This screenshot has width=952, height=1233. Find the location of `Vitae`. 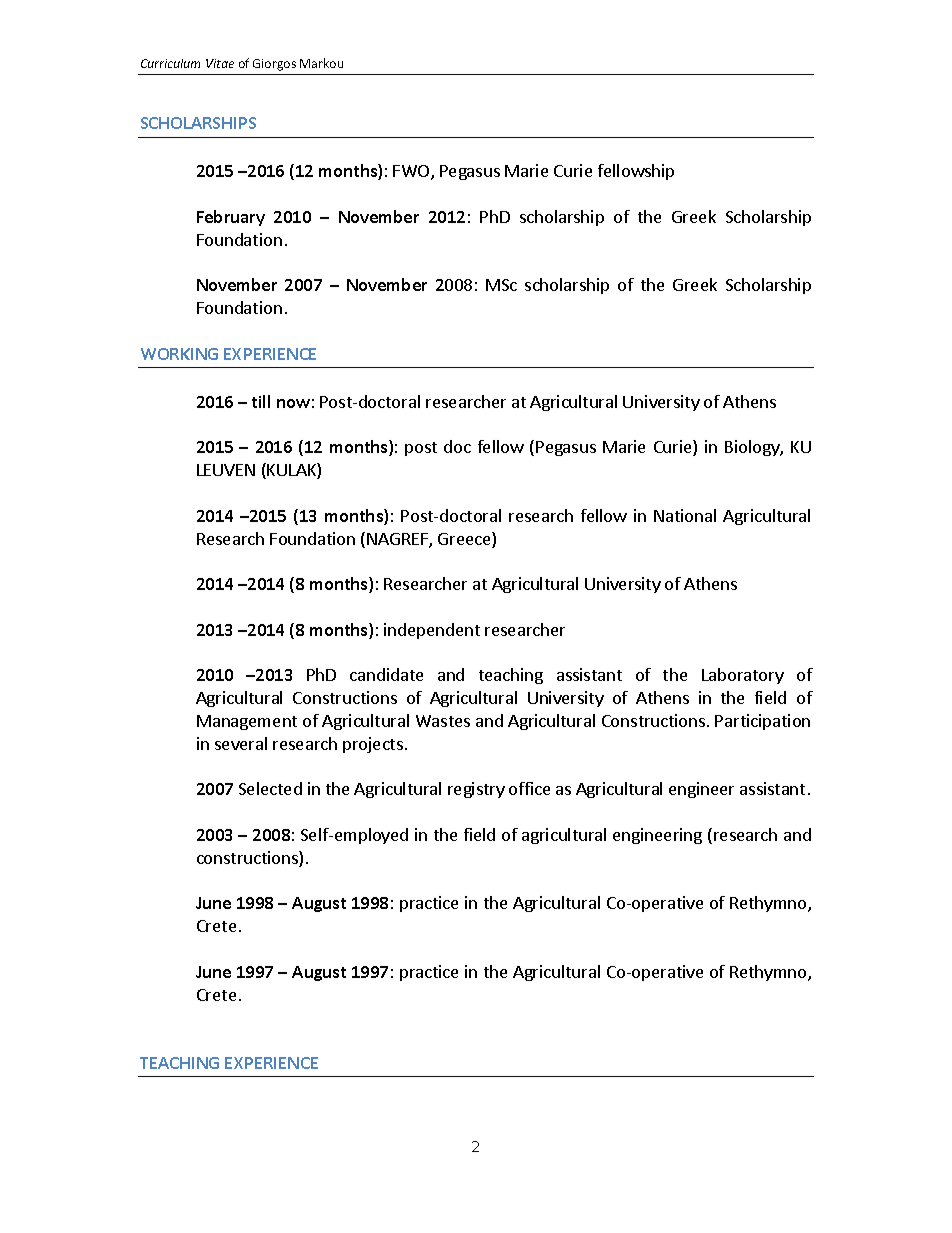

Vitae is located at coordinates (220, 63).
